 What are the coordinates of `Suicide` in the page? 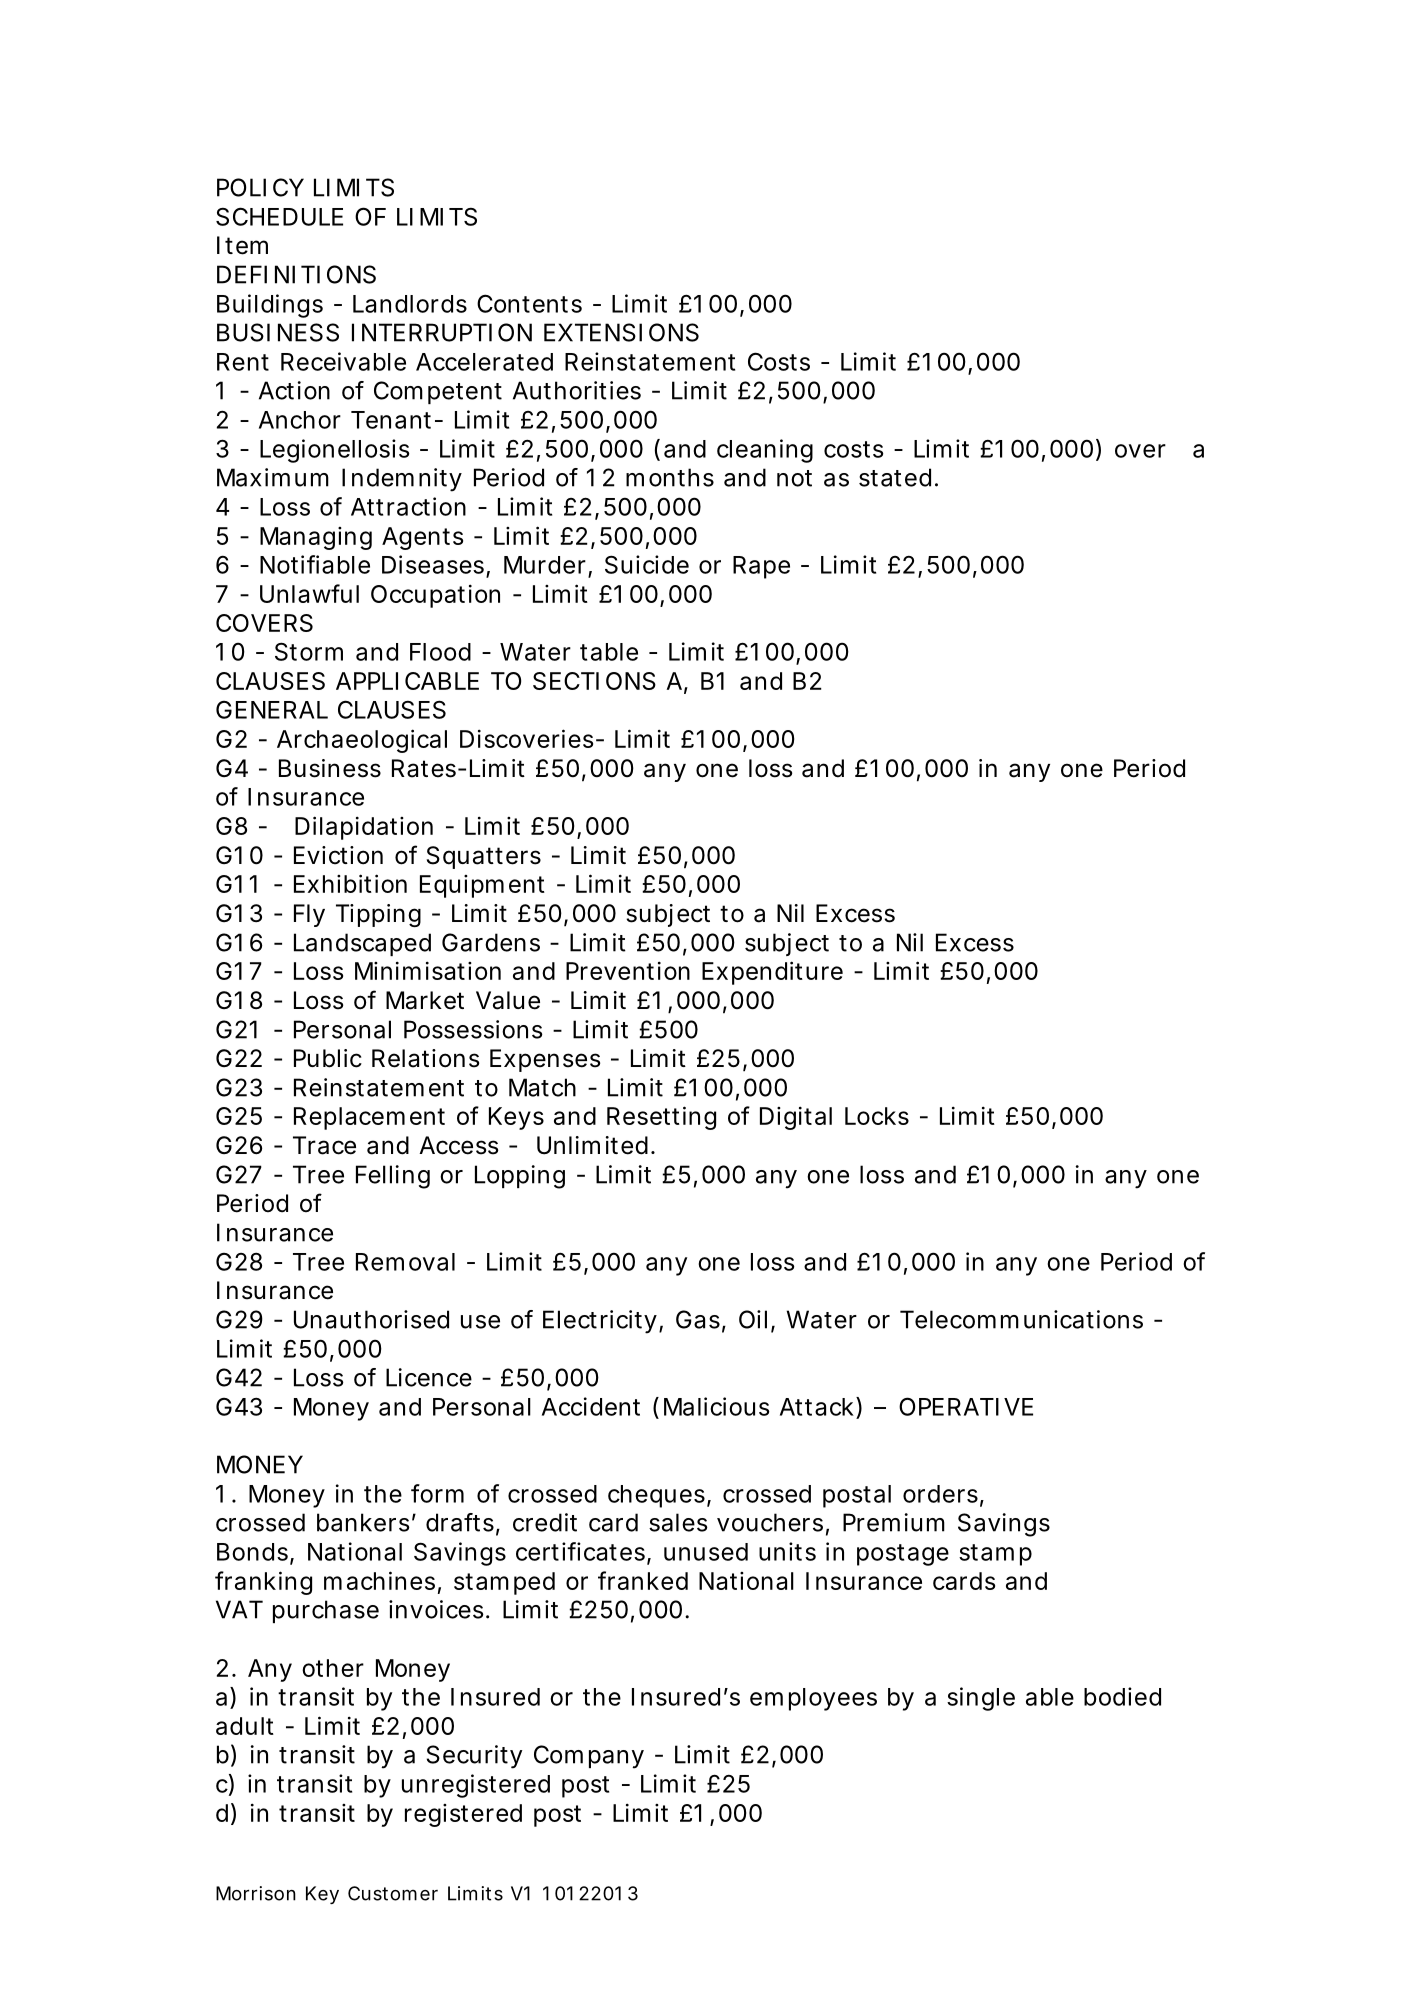 It's located at (647, 564).
